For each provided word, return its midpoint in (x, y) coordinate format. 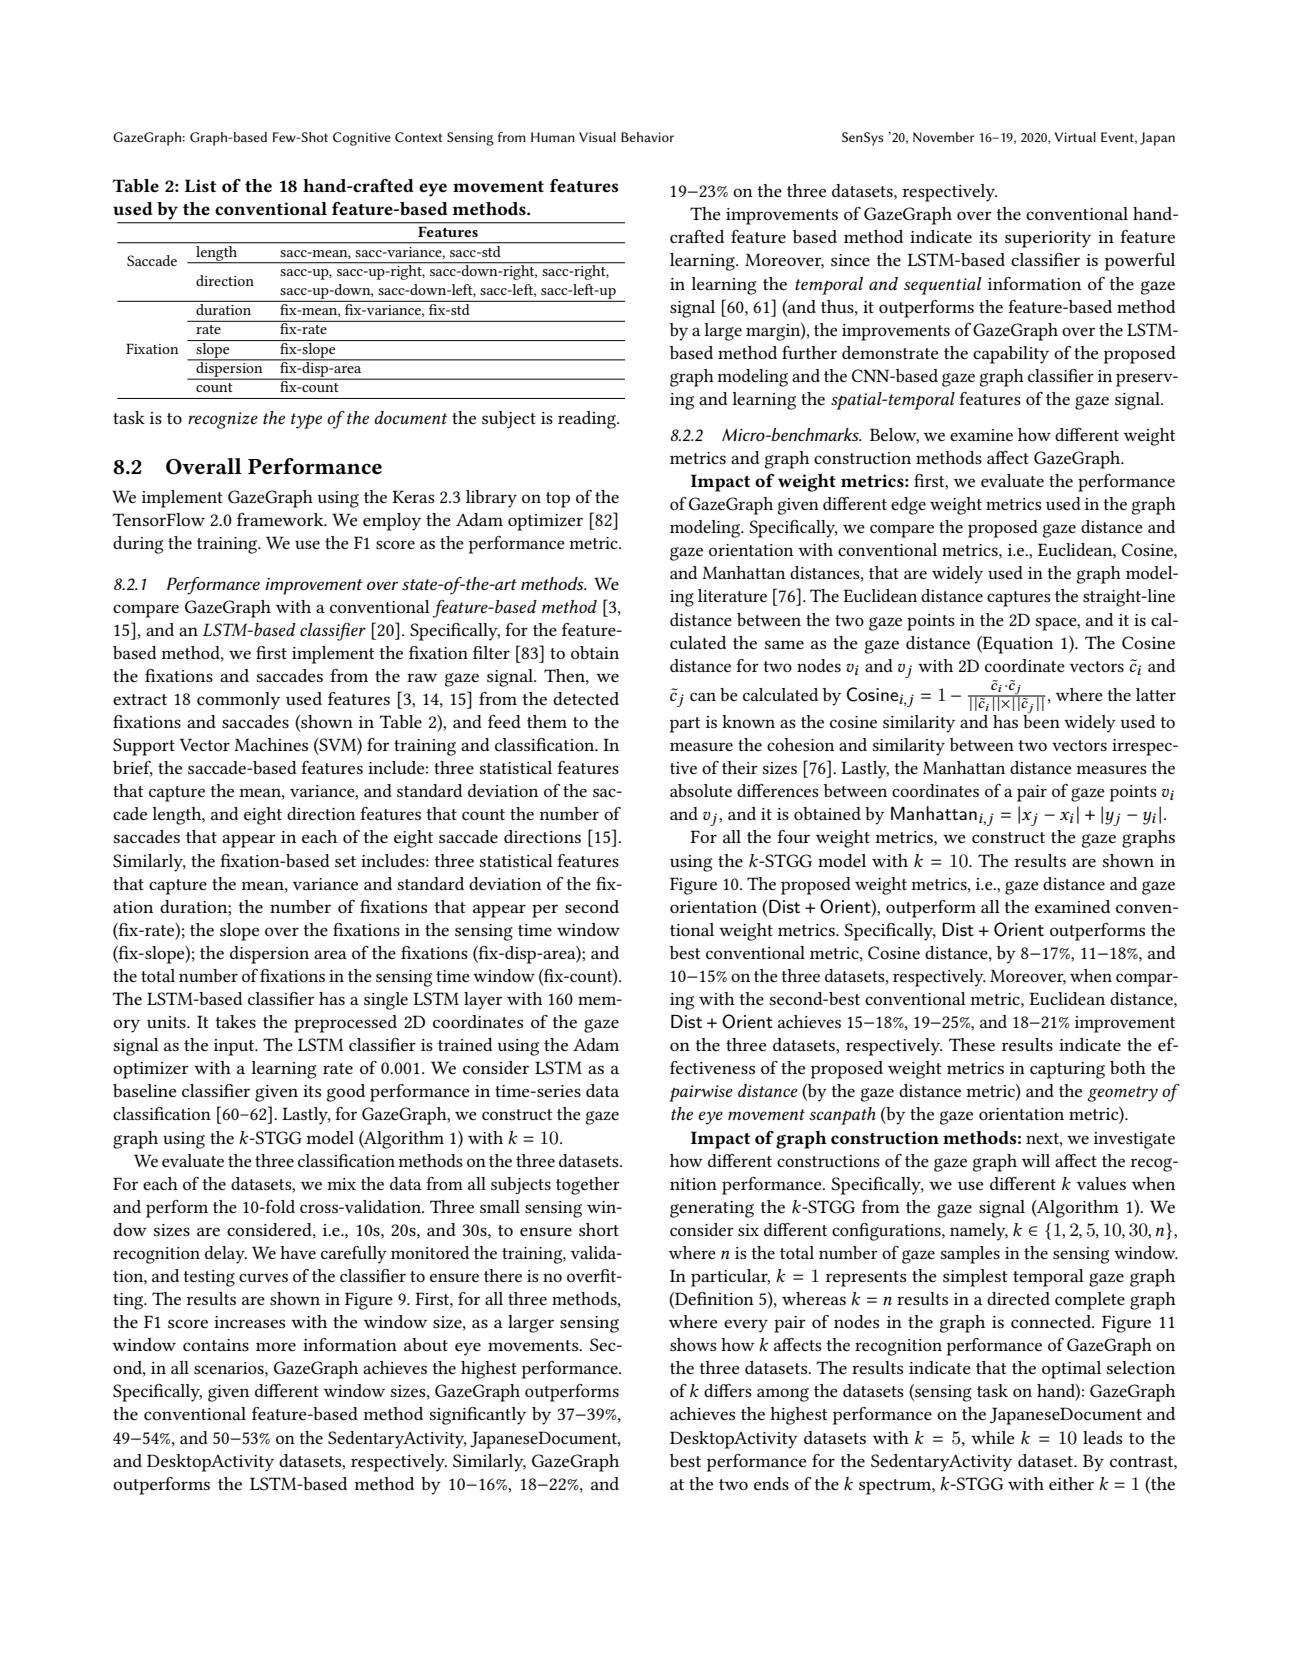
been (1041, 720)
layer (483, 1001)
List (200, 185)
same (784, 644)
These (972, 1044)
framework (281, 519)
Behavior (647, 137)
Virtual (1075, 137)
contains (216, 1345)
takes (236, 1021)
